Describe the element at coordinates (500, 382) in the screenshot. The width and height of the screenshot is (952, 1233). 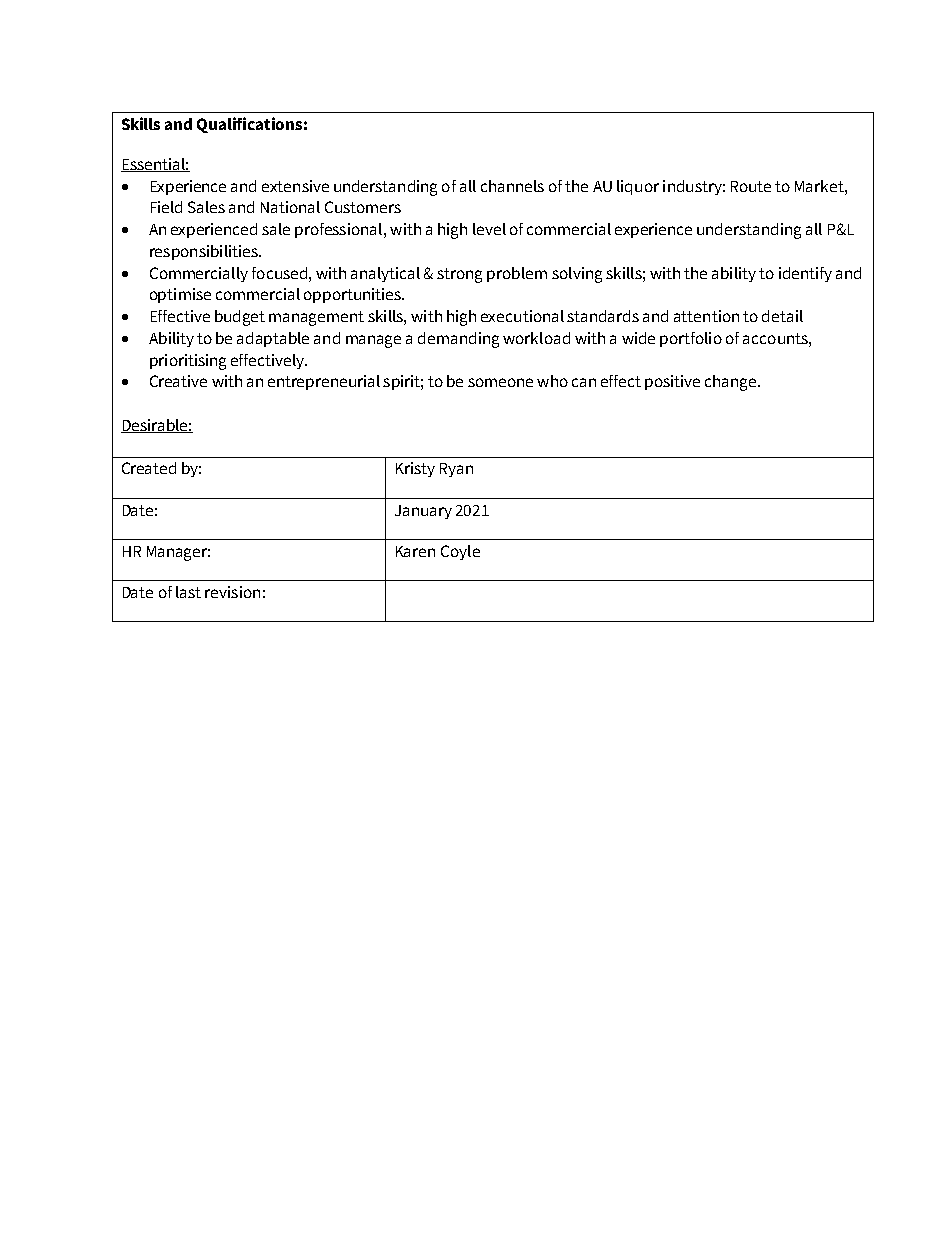
I see `someone` at that location.
